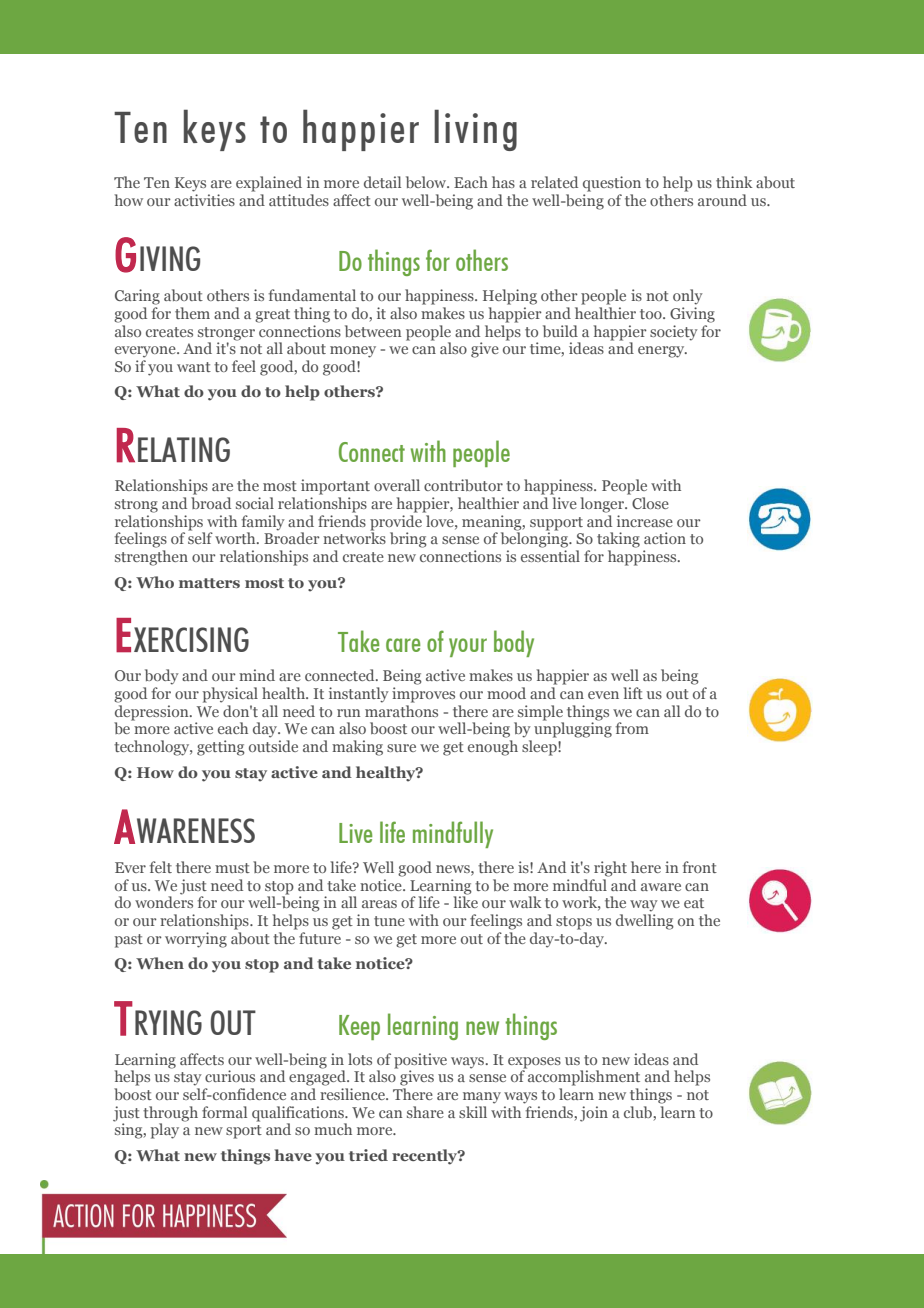 The width and height of the image is (924, 1308). What do you see at coordinates (612, 184) in the image?
I see `question` at bounding box center [612, 184].
